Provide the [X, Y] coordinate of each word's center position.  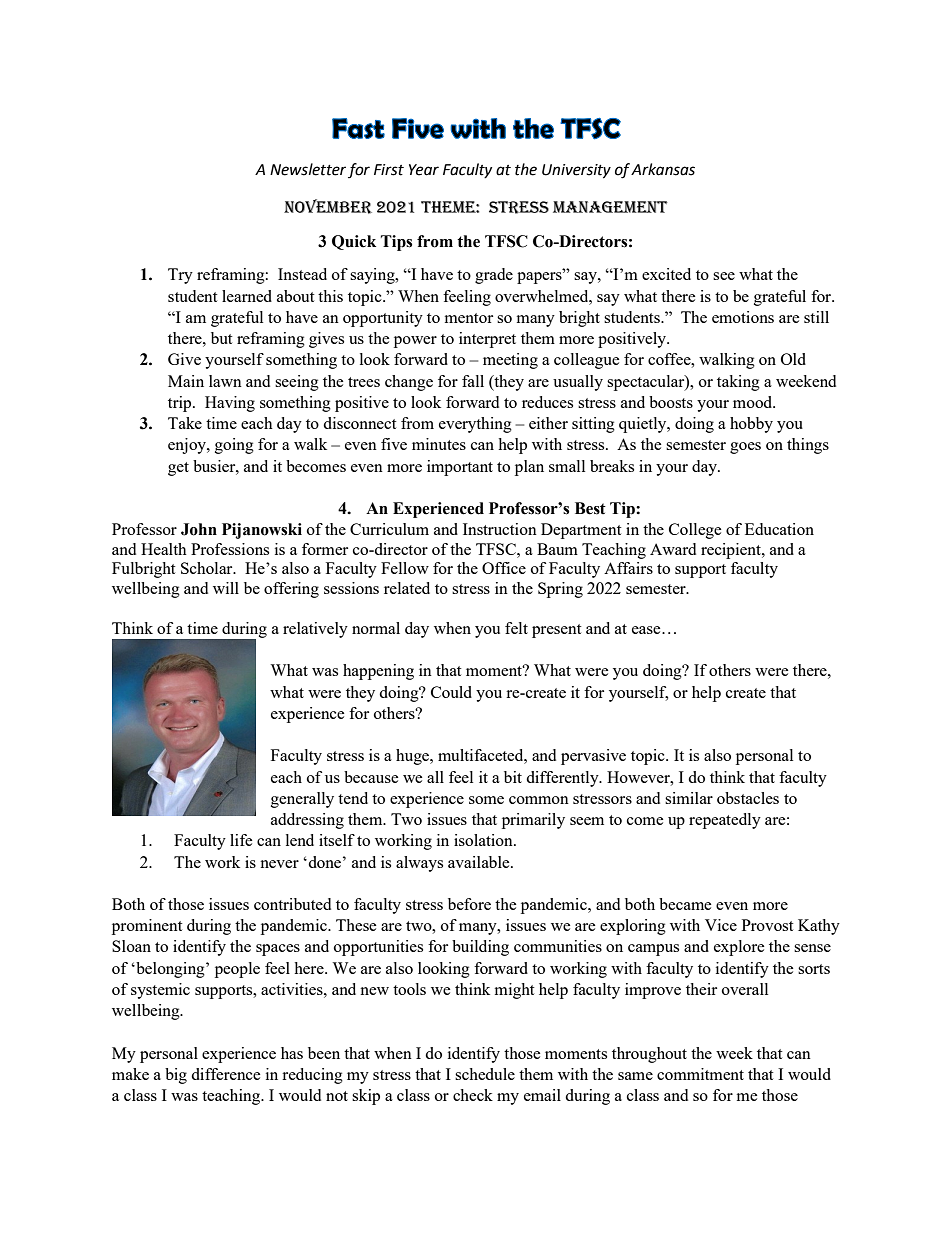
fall [473, 381]
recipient [732, 551]
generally [302, 800]
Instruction [500, 529]
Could [451, 692]
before [469, 904]
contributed [292, 904]
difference [226, 1074]
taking [738, 383]
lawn [225, 381]
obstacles [748, 798]
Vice [721, 925]
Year [424, 170]
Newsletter [308, 169]
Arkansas [663, 169]
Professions [230, 549]
